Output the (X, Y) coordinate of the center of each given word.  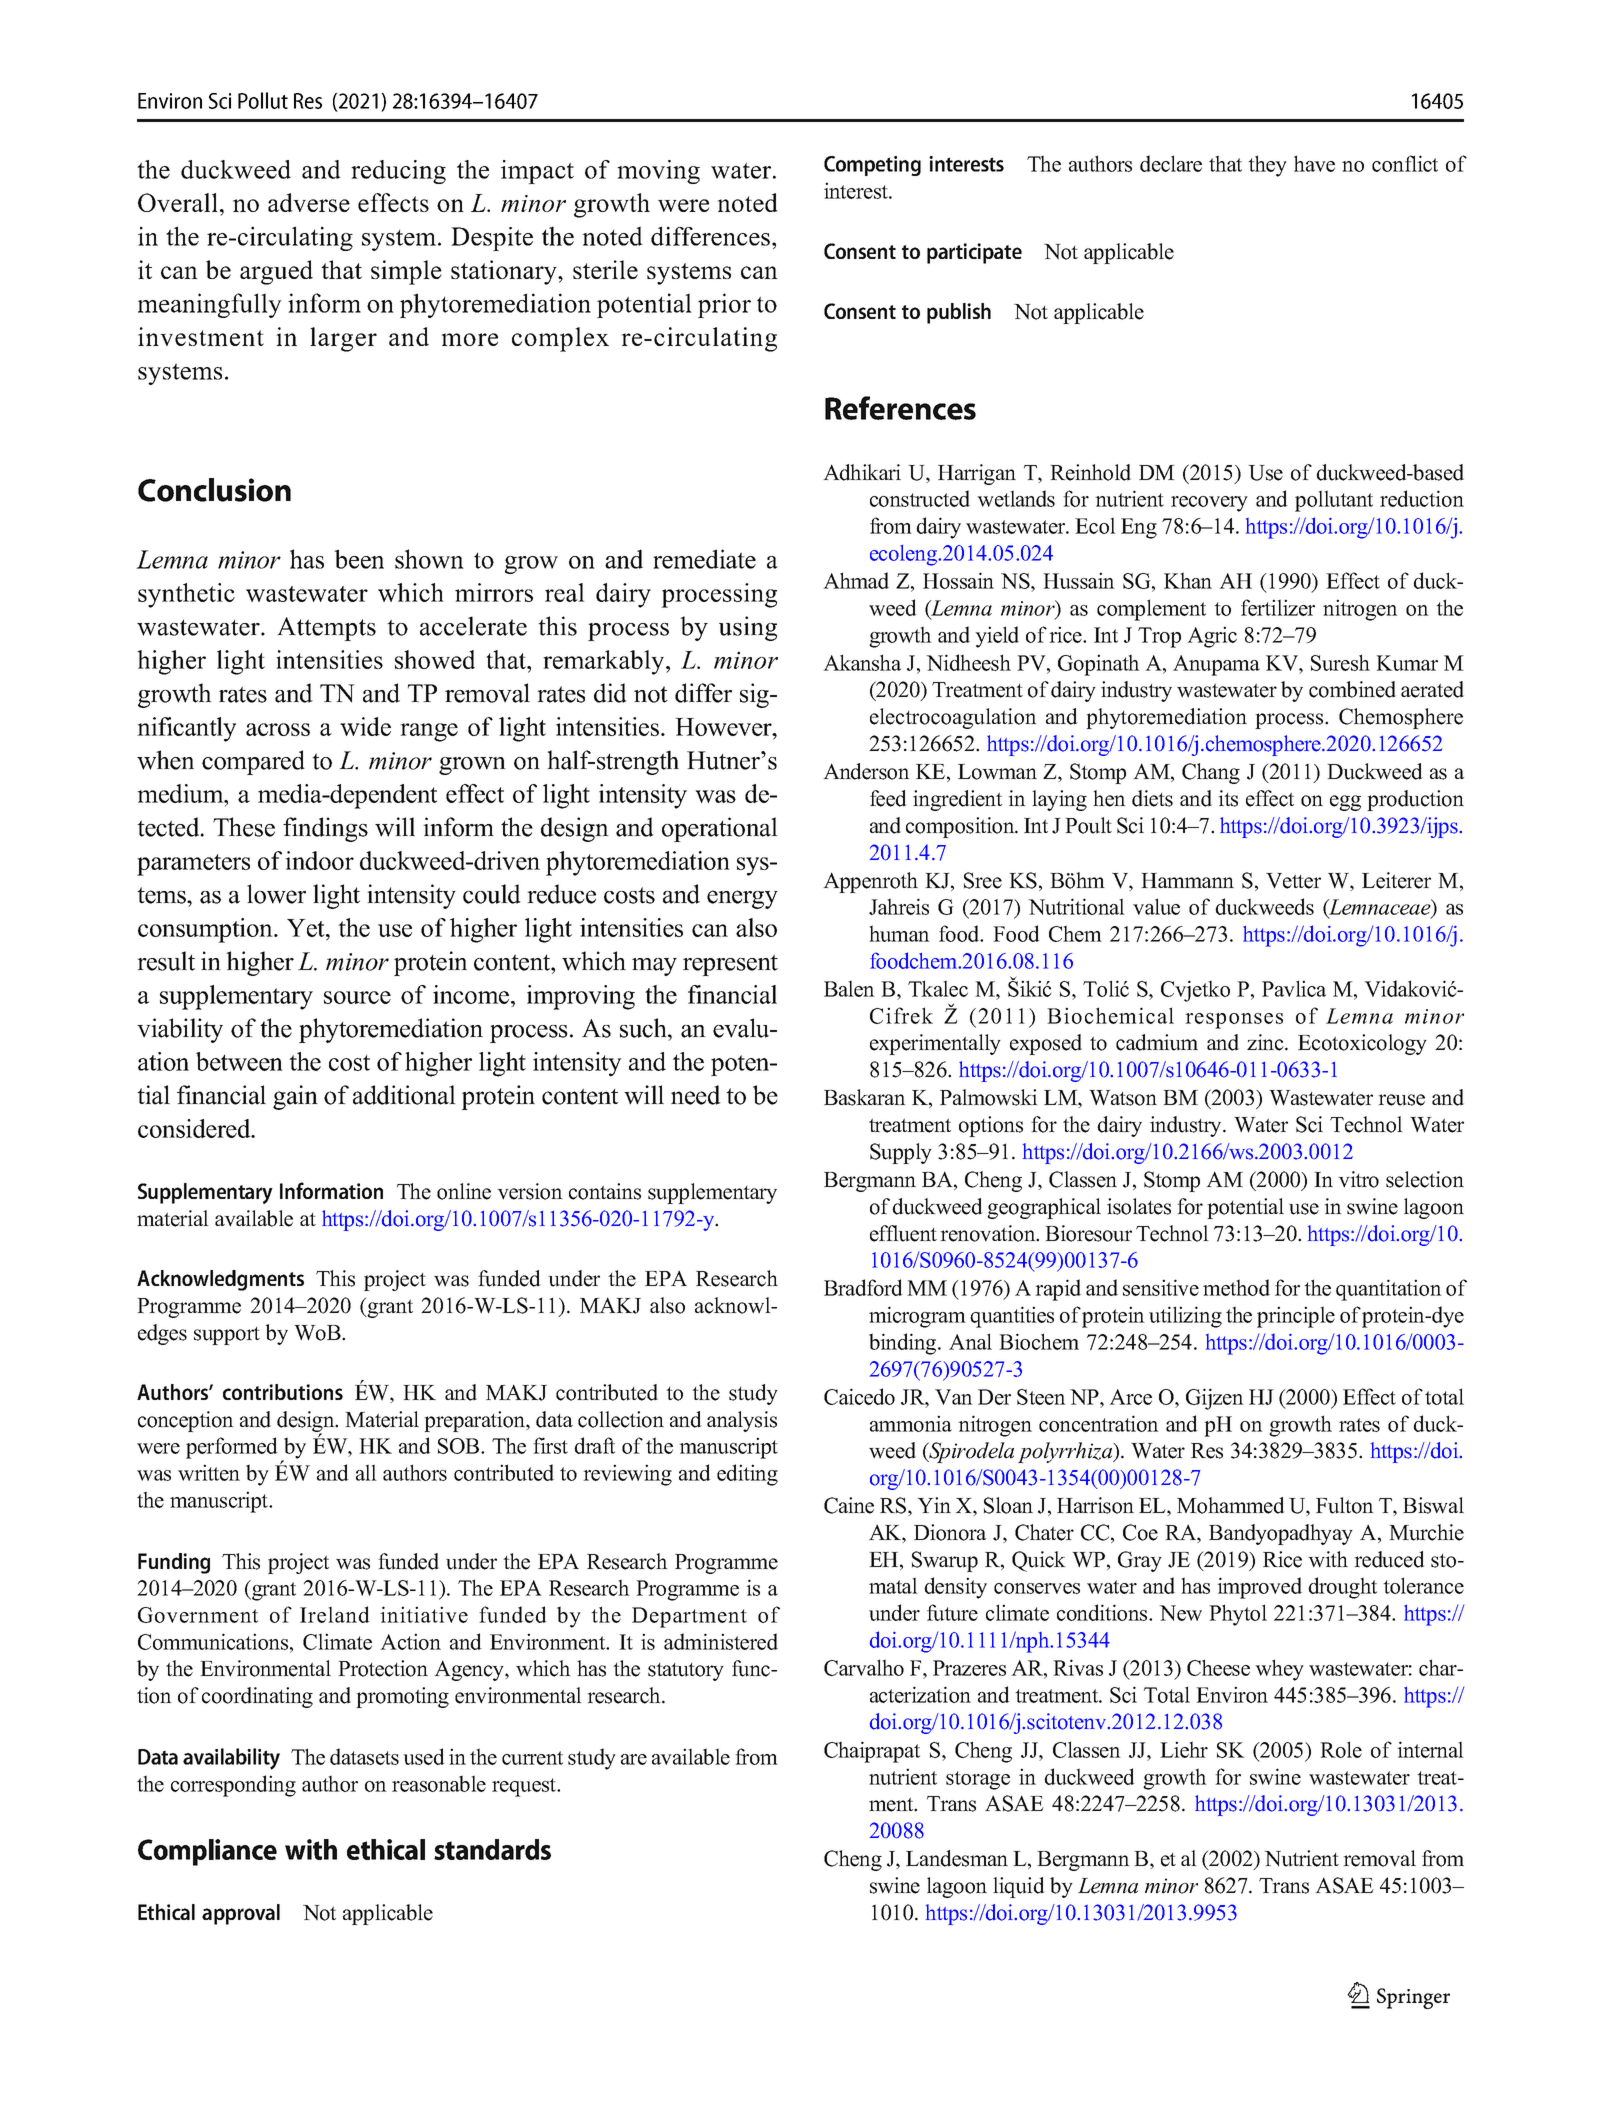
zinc (1266, 1042)
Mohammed (1230, 1505)
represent (730, 965)
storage (978, 1780)
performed (232, 1448)
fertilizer (1278, 607)
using (748, 628)
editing (747, 1475)
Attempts (326, 629)
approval (241, 1914)
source (357, 997)
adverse (309, 202)
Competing (872, 166)
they (1267, 166)
